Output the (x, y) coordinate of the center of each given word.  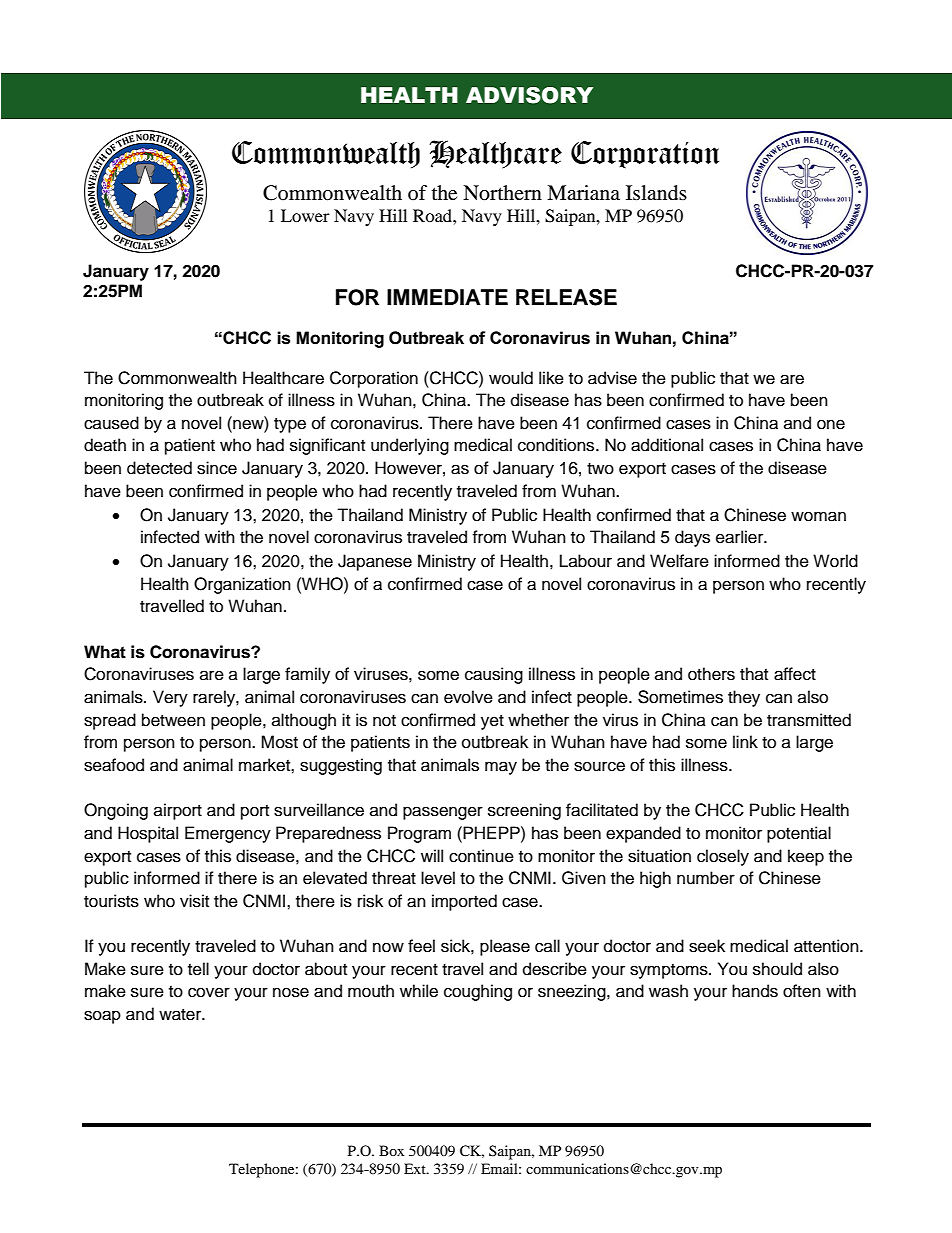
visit (194, 901)
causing (494, 675)
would (511, 378)
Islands (656, 193)
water (181, 1015)
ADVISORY (529, 95)
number (706, 878)
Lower (305, 215)
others (711, 674)
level (438, 878)
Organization (242, 585)
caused (111, 423)
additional (667, 445)
